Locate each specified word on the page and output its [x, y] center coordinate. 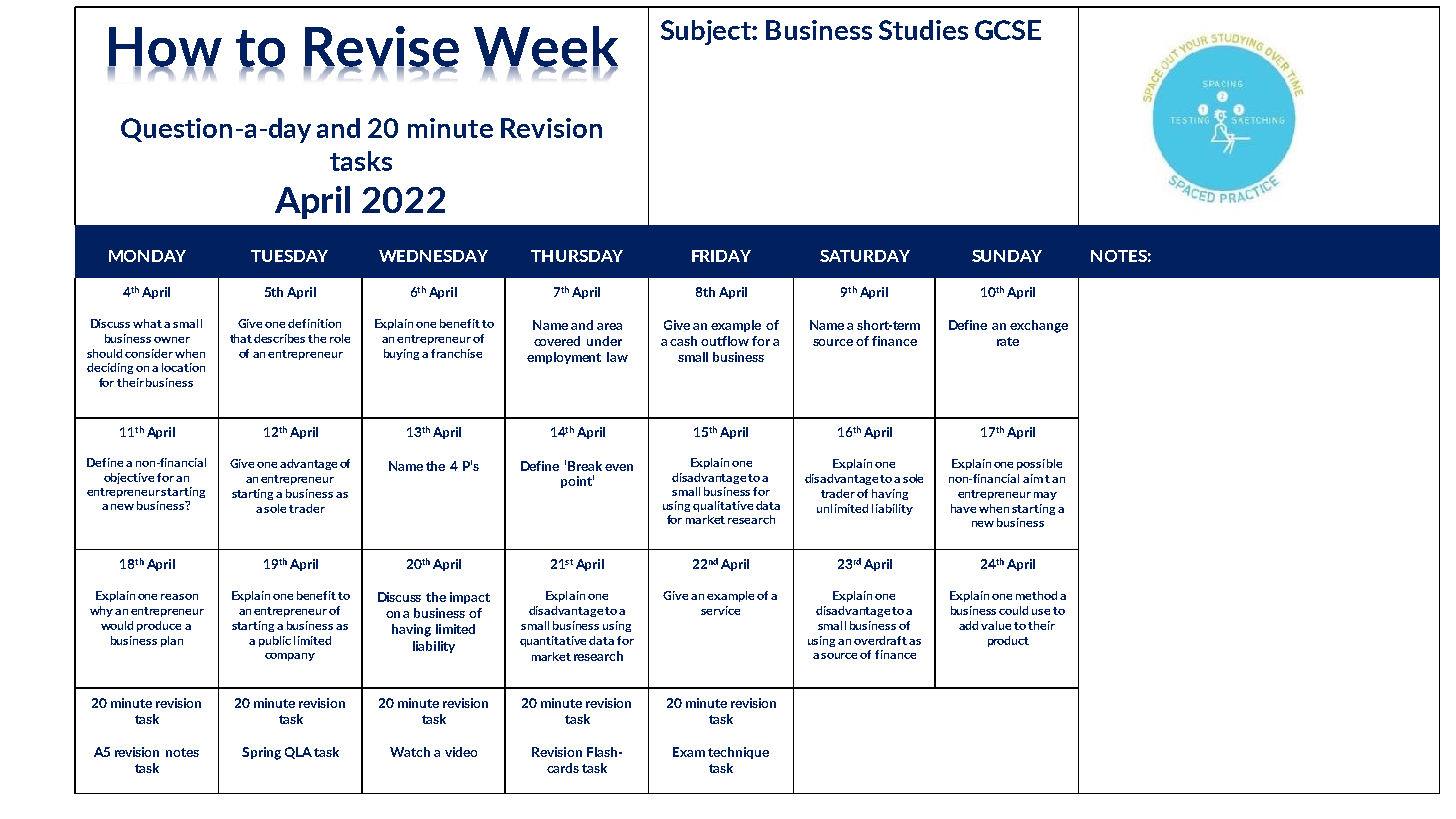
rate [1008, 341]
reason [179, 597]
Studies [923, 30]
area [609, 326]
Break [585, 466]
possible [1039, 464]
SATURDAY [865, 256]
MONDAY [147, 256]
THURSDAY [577, 256]
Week [546, 47]
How [165, 48]
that [241, 338]
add [968, 625]
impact [470, 598]
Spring [261, 753]
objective [129, 478]
